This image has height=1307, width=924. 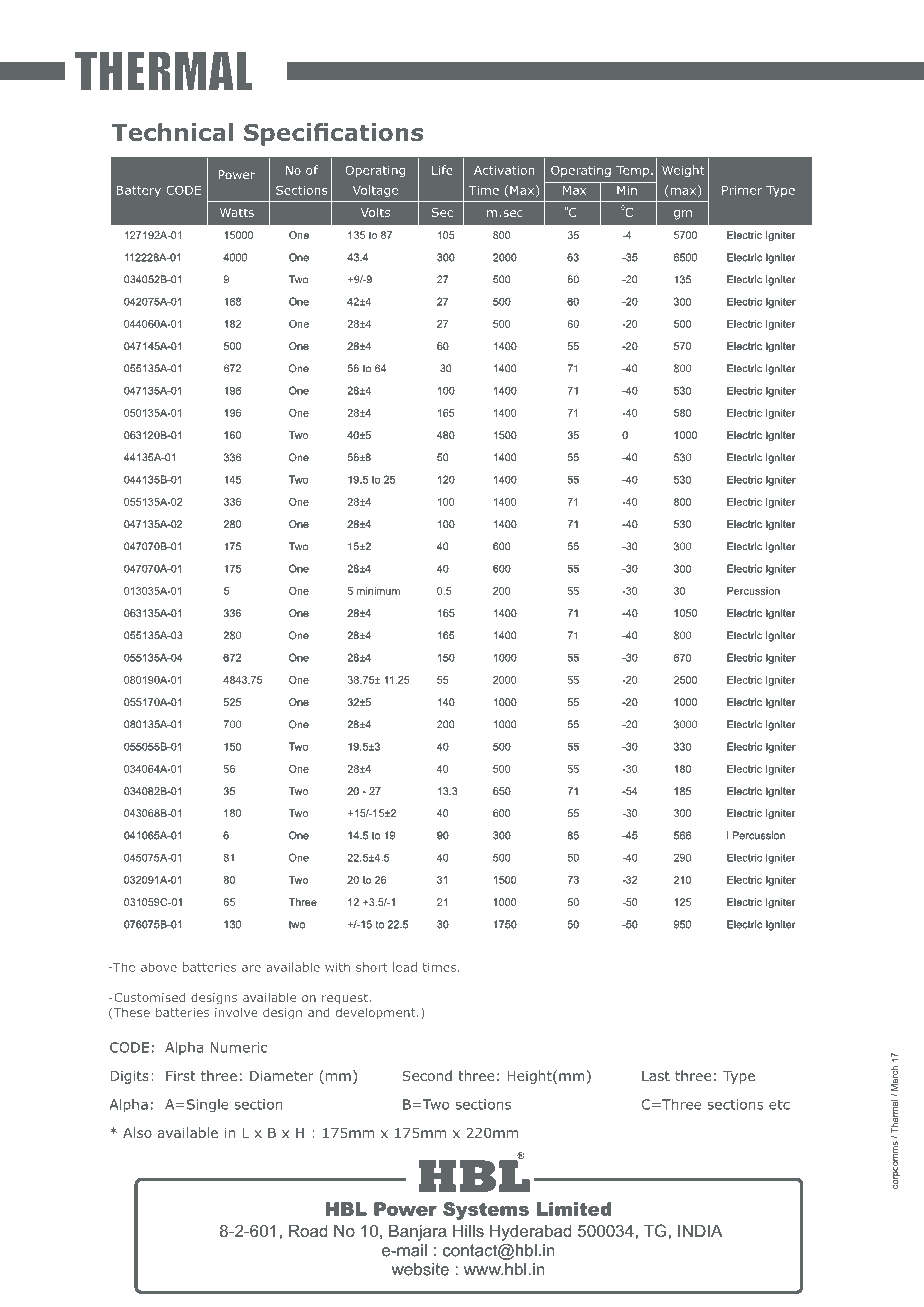 I want to click on Road, so click(x=308, y=1230).
